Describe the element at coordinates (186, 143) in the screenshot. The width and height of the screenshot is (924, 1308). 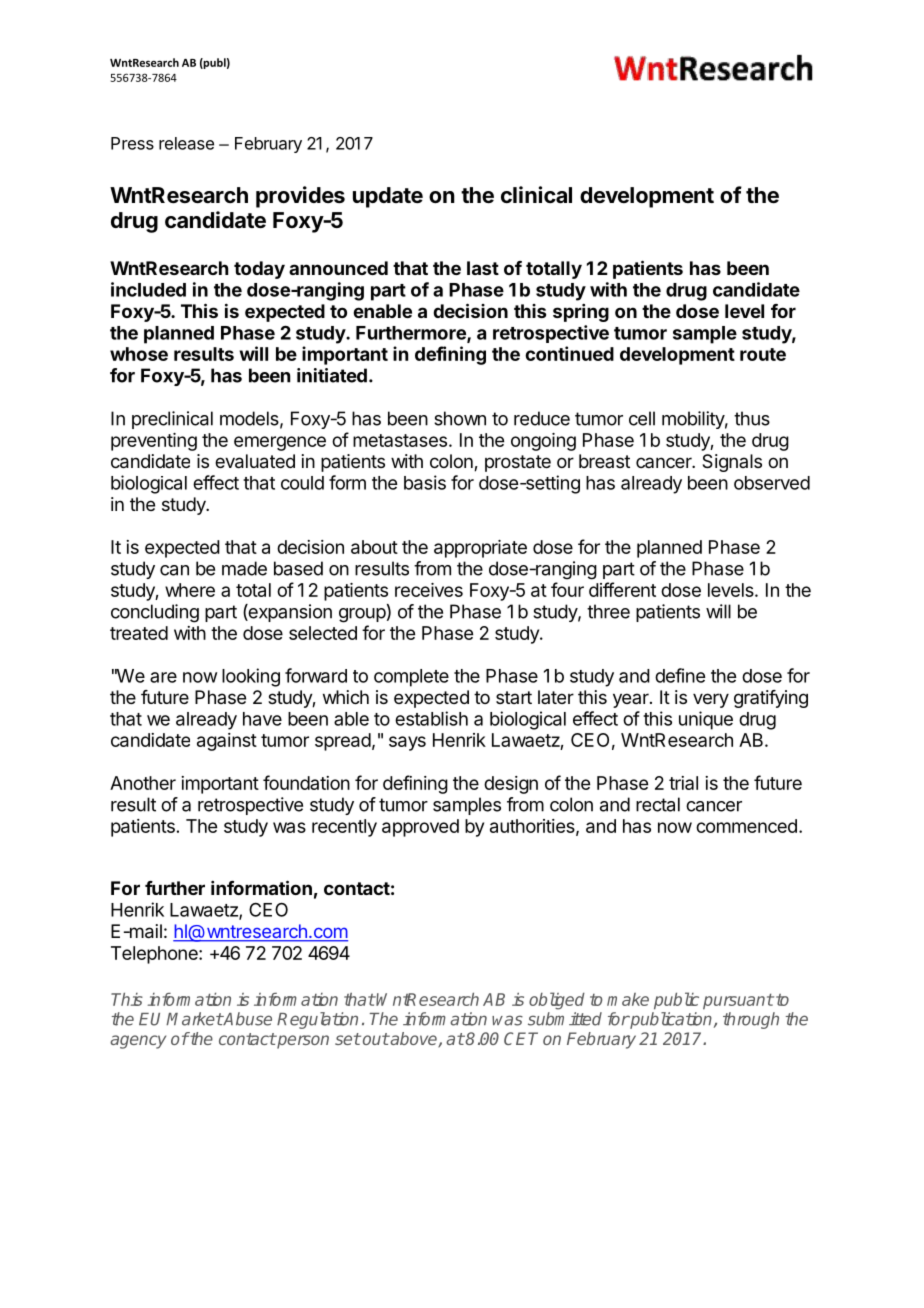
I see `release` at that location.
